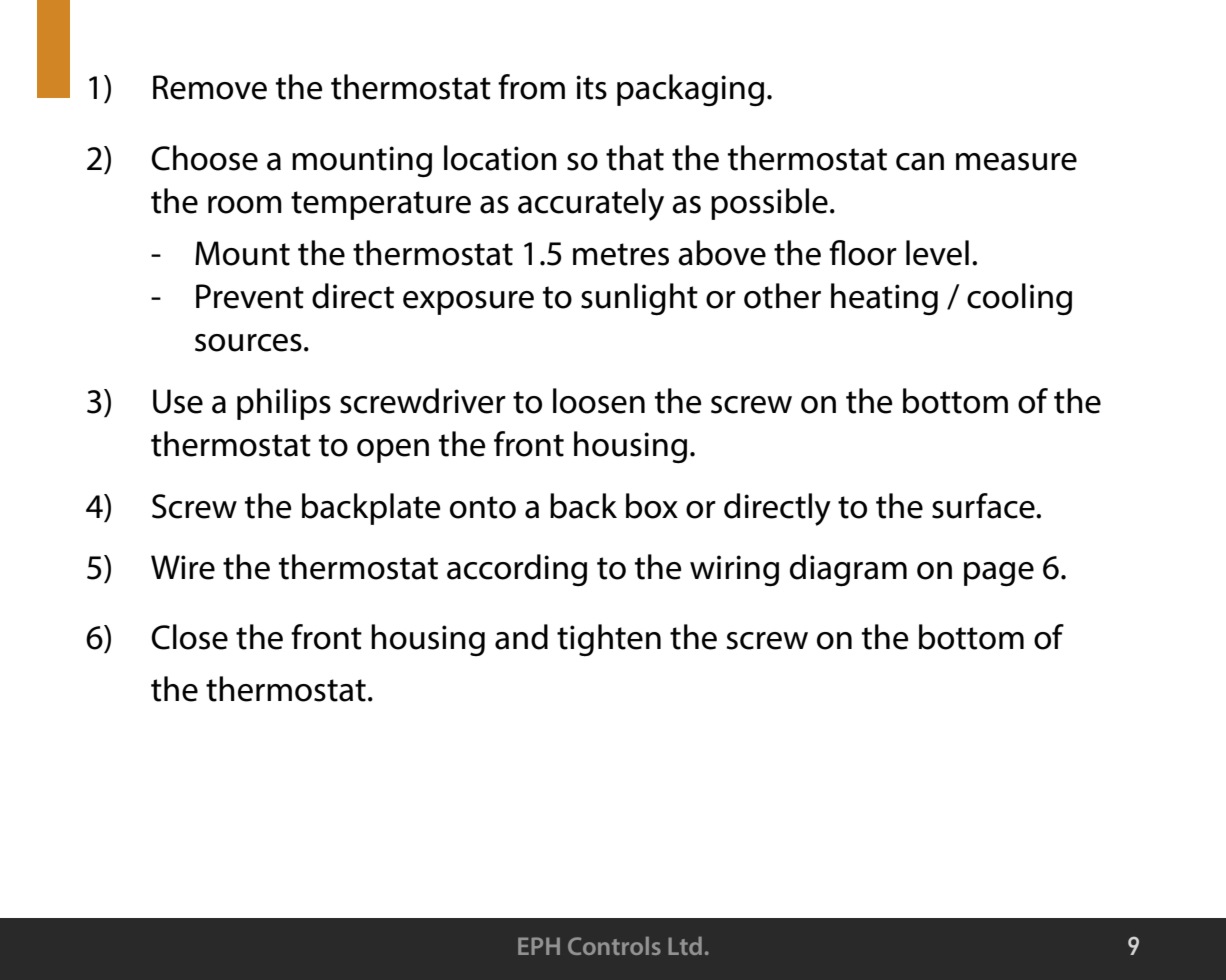 This image has height=980, width=1226. What do you see at coordinates (920, 162) in the image?
I see `can` at bounding box center [920, 162].
